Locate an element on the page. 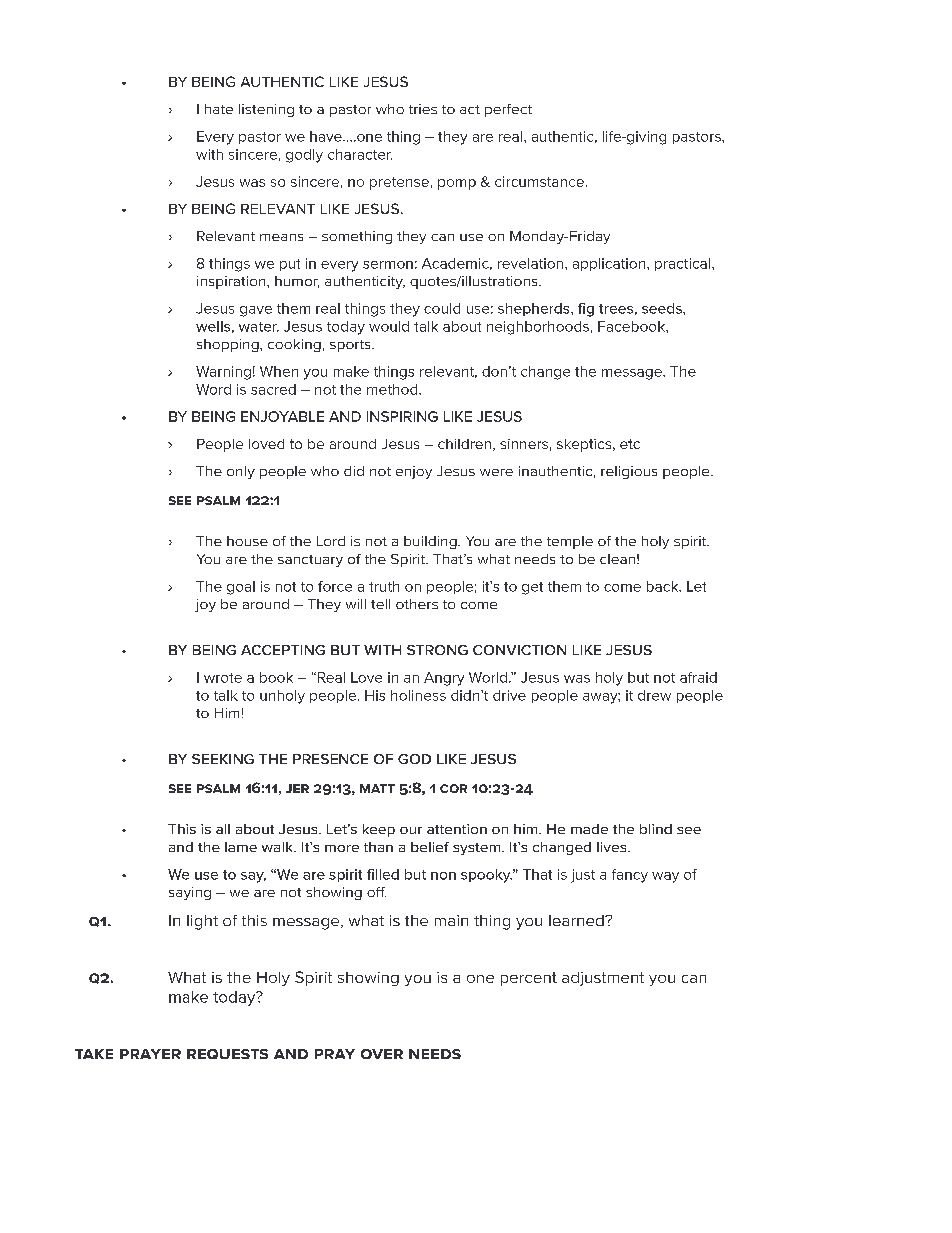 This image has width=952, height=1233. character is located at coordinates (360, 154).
